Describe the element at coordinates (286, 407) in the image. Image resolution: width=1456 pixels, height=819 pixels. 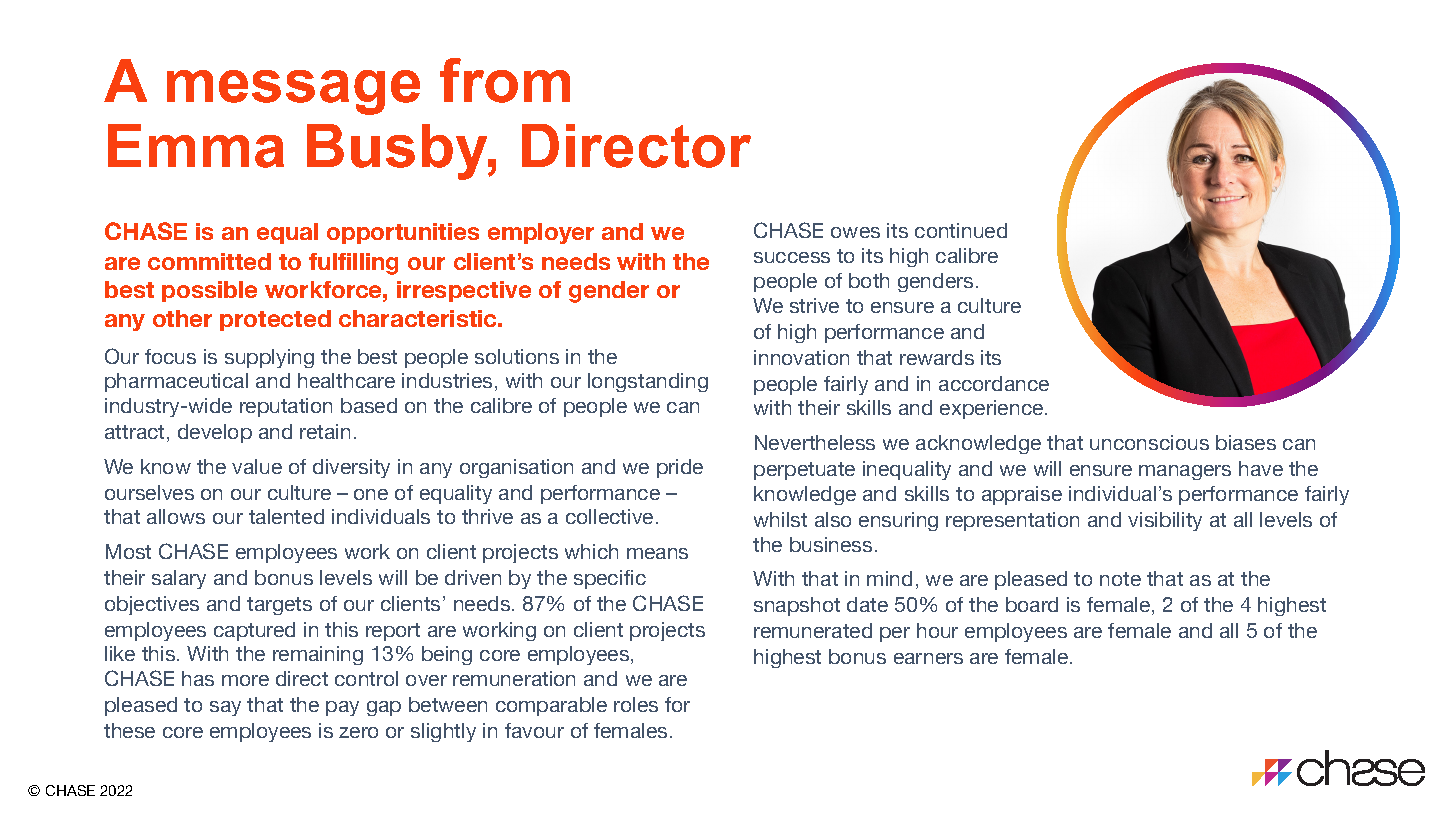
I see `reputation` at that location.
